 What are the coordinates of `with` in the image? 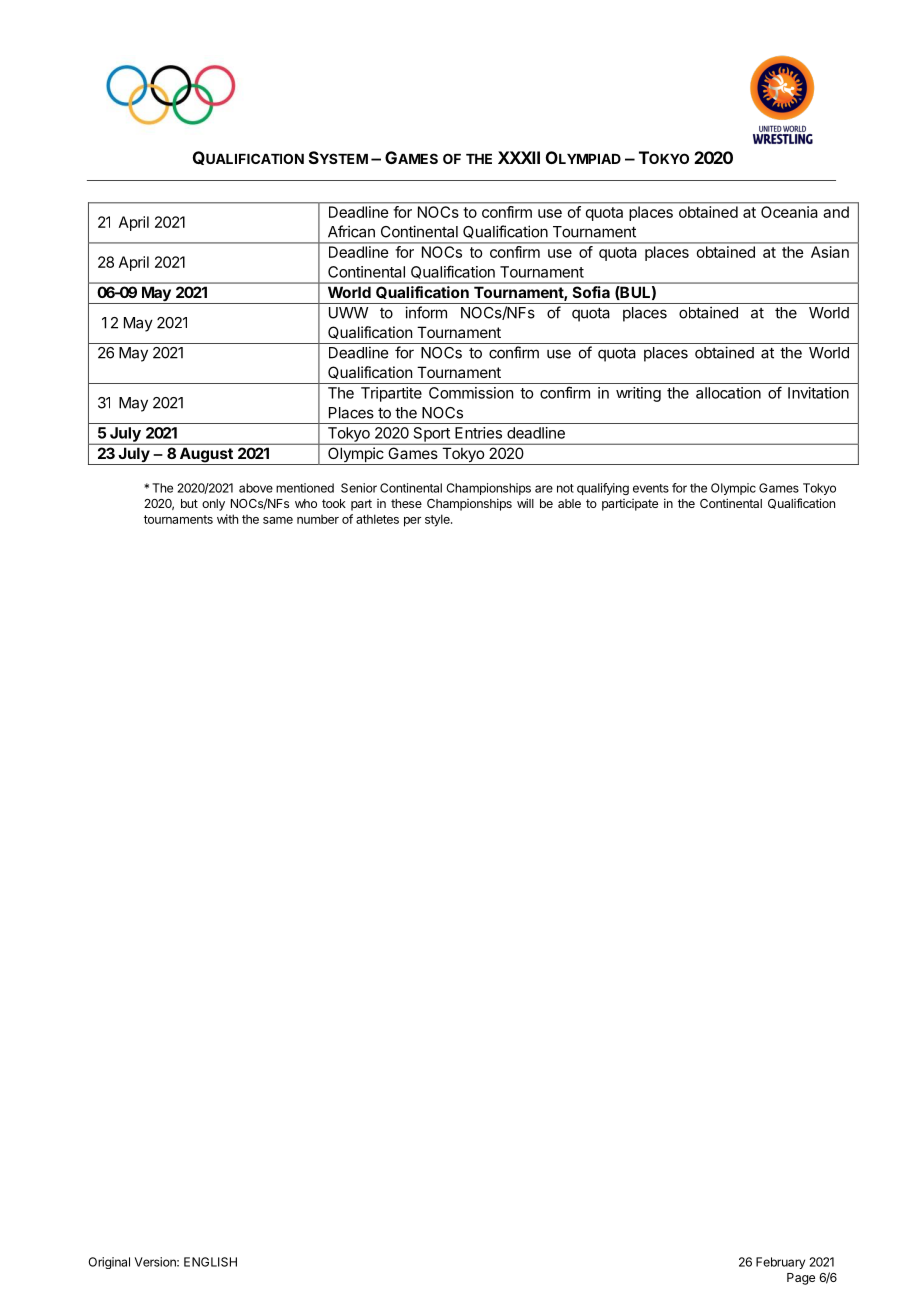 It's located at (227, 519).
